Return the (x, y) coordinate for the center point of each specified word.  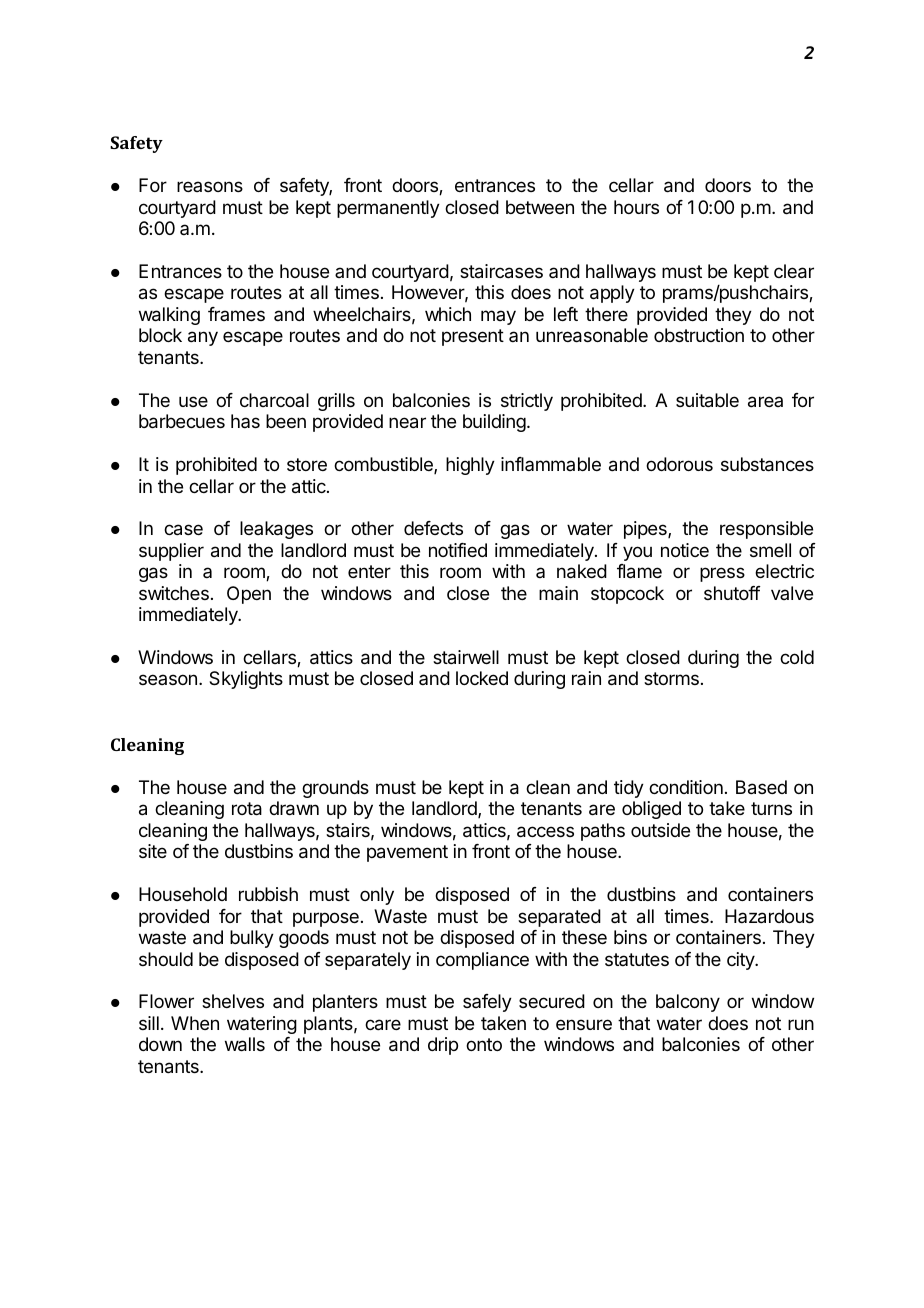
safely (487, 1003)
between (540, 207)
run (801, 1024)
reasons (210, 186)
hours (636, 207)
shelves (233, 1001)
